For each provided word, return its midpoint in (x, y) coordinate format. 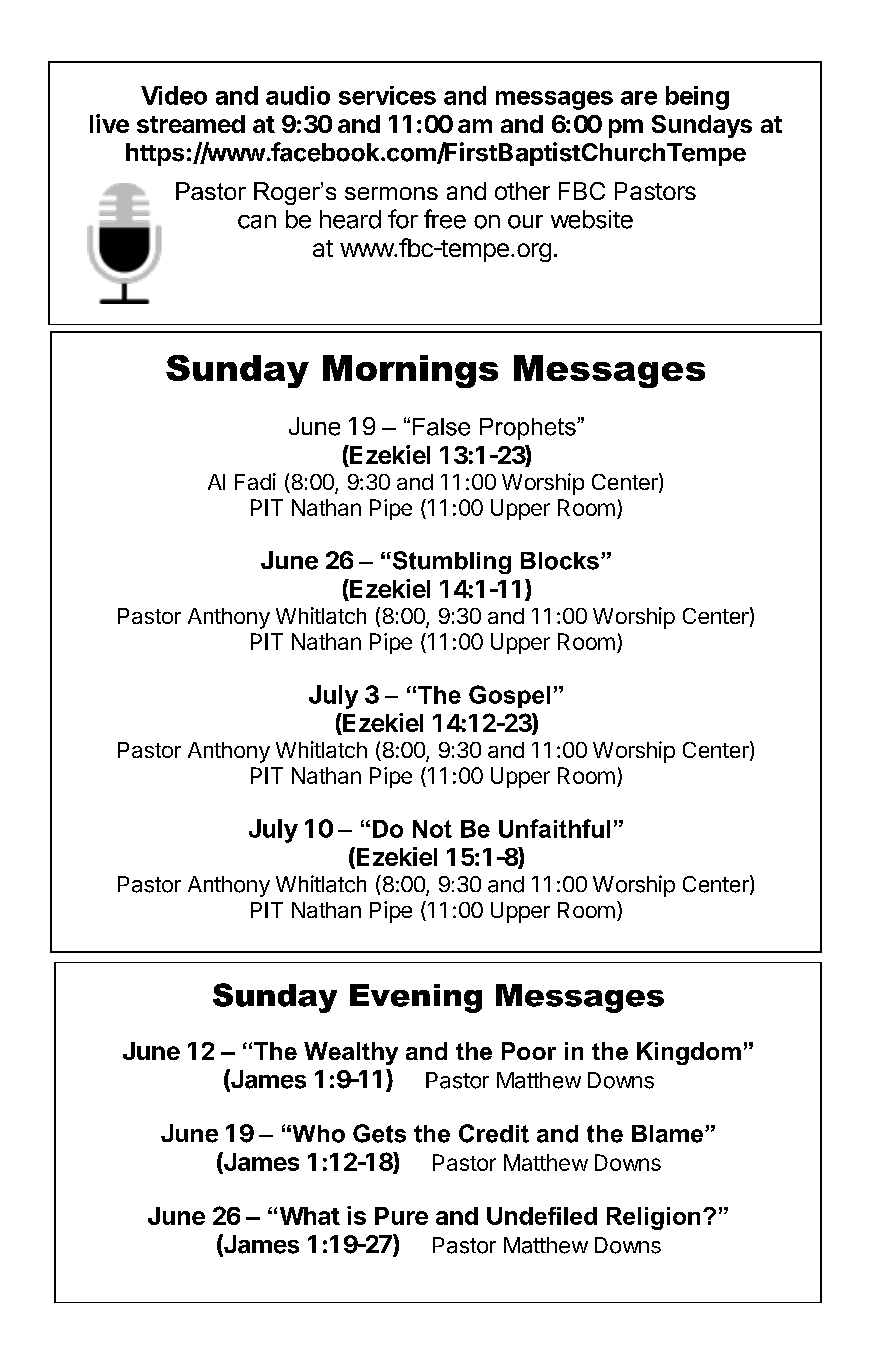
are (639, 98)
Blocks (560, 561)
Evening (416, 998)
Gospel (509, 696)
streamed (191, 124)
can (257, 222)
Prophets (529, 429)
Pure (401, 1216)
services (387, 95)
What (310, 1216)
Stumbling (450, 562)
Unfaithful (554, 828)
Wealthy (351, 1053)
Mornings (410, 371)
